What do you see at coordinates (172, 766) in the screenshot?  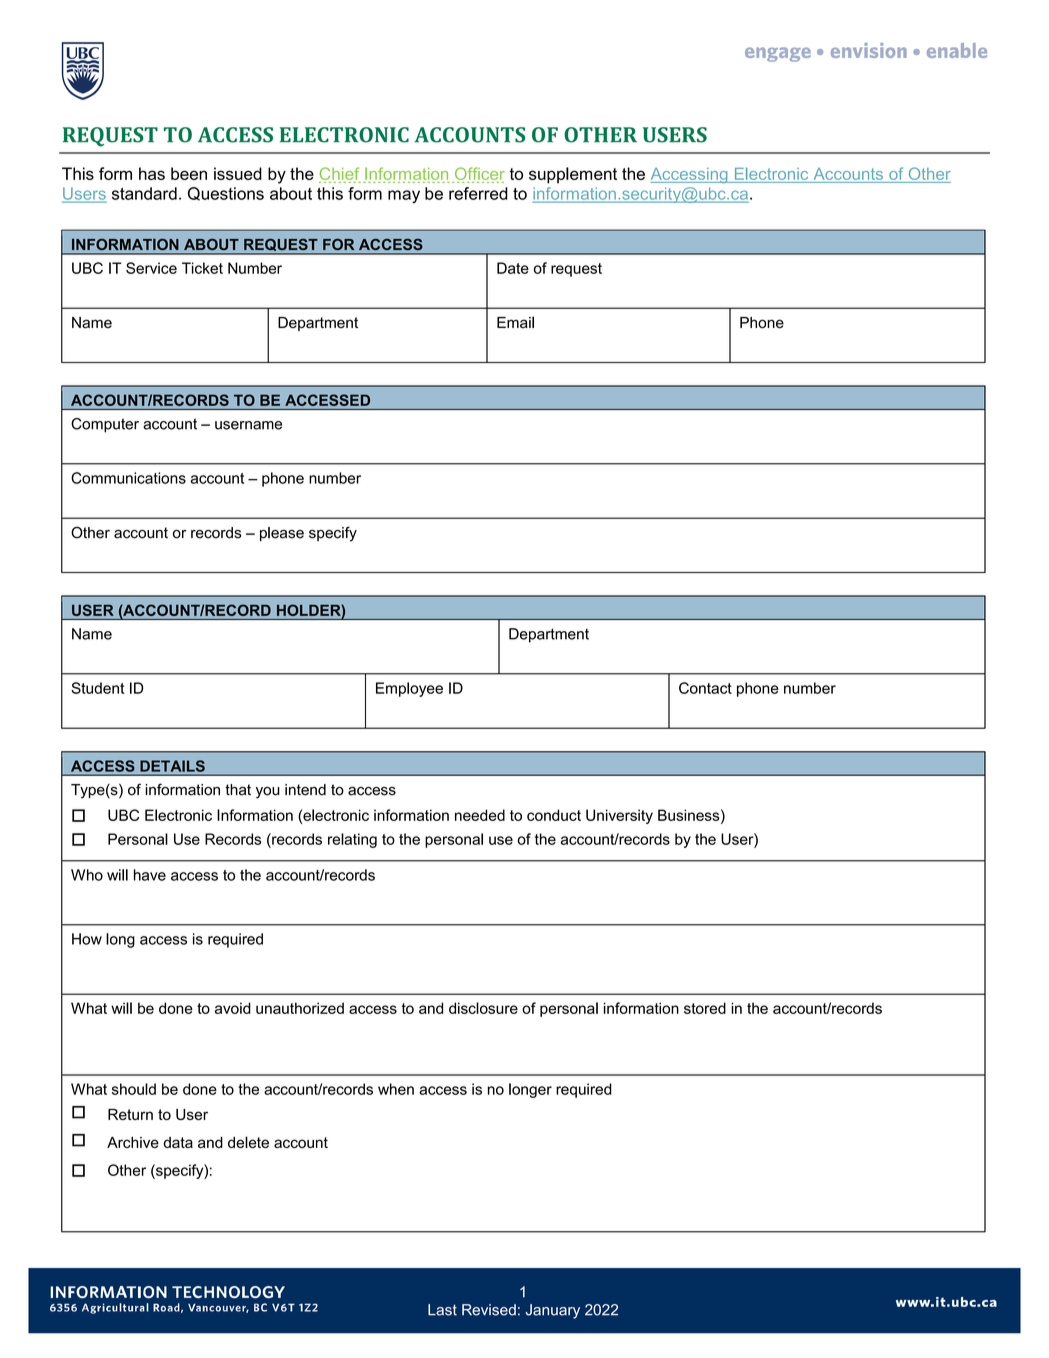 I see `DETAILS` at bounding box center [172, 766].
